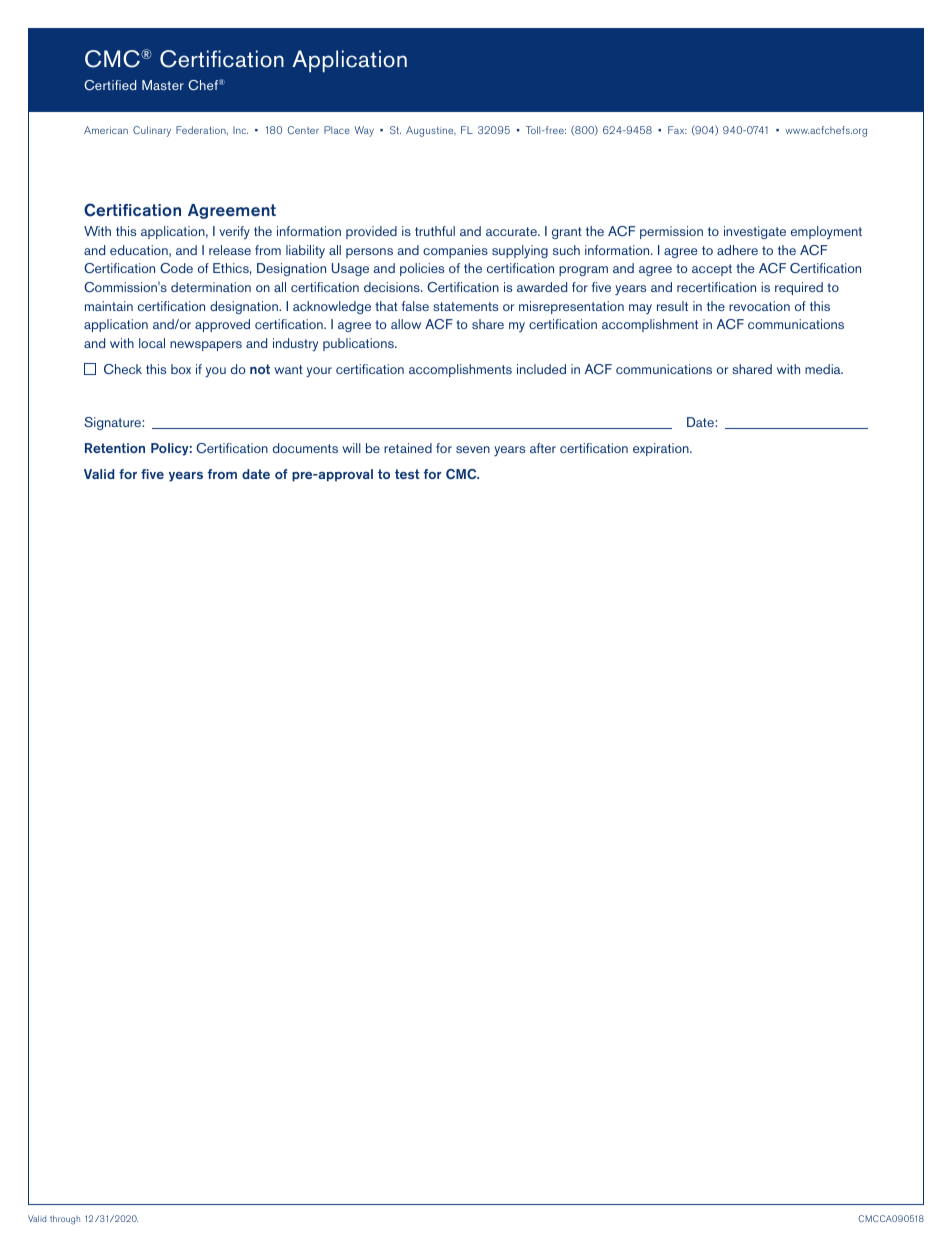 Image resolution: width=952 pixels, height=1233 pixels. Describe the element at coordinates (115, 448) in the screenshot. I see `Retention` at that location.
